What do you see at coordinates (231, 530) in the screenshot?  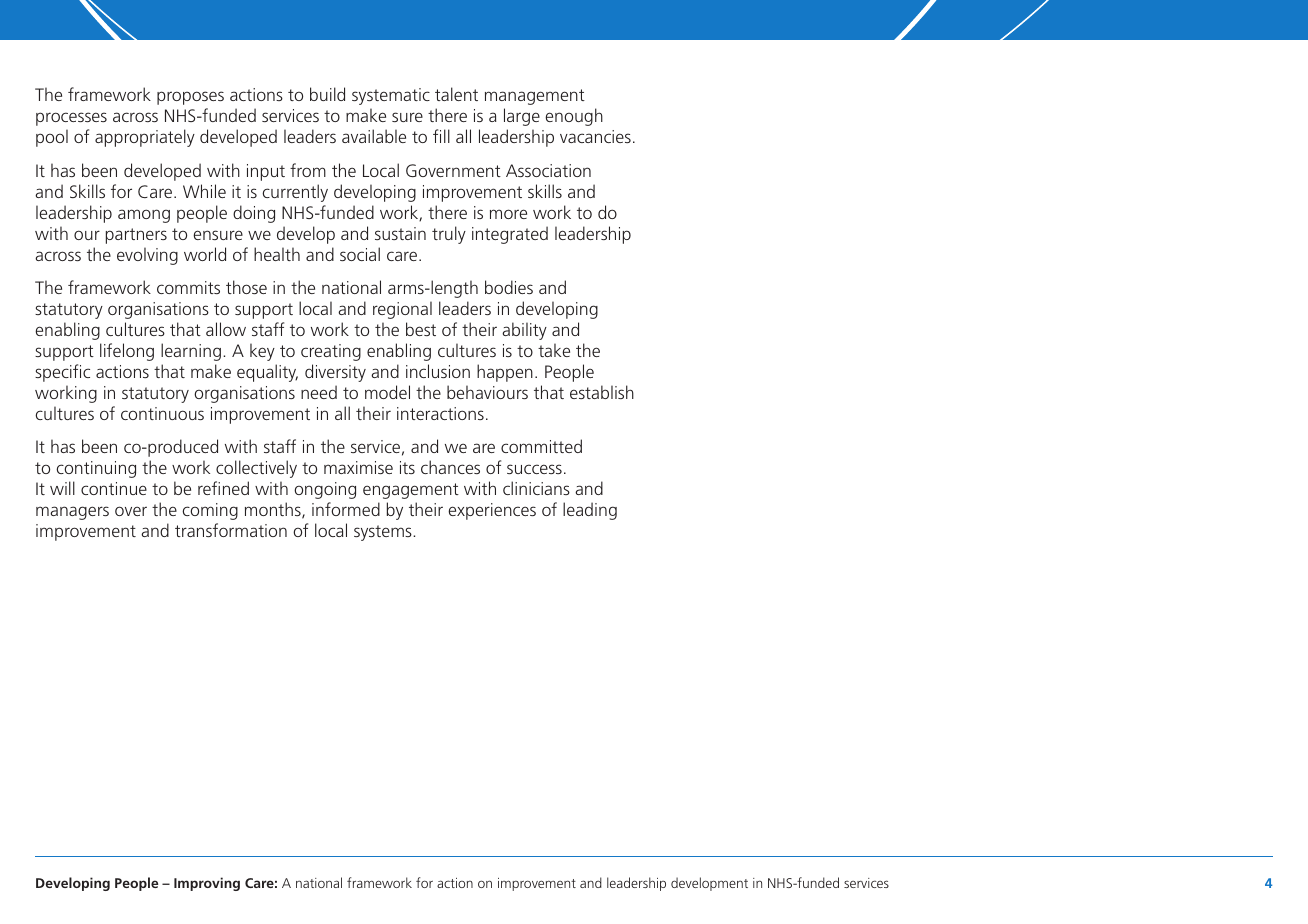 I see `transformation` at bounding box center [231, 530].
